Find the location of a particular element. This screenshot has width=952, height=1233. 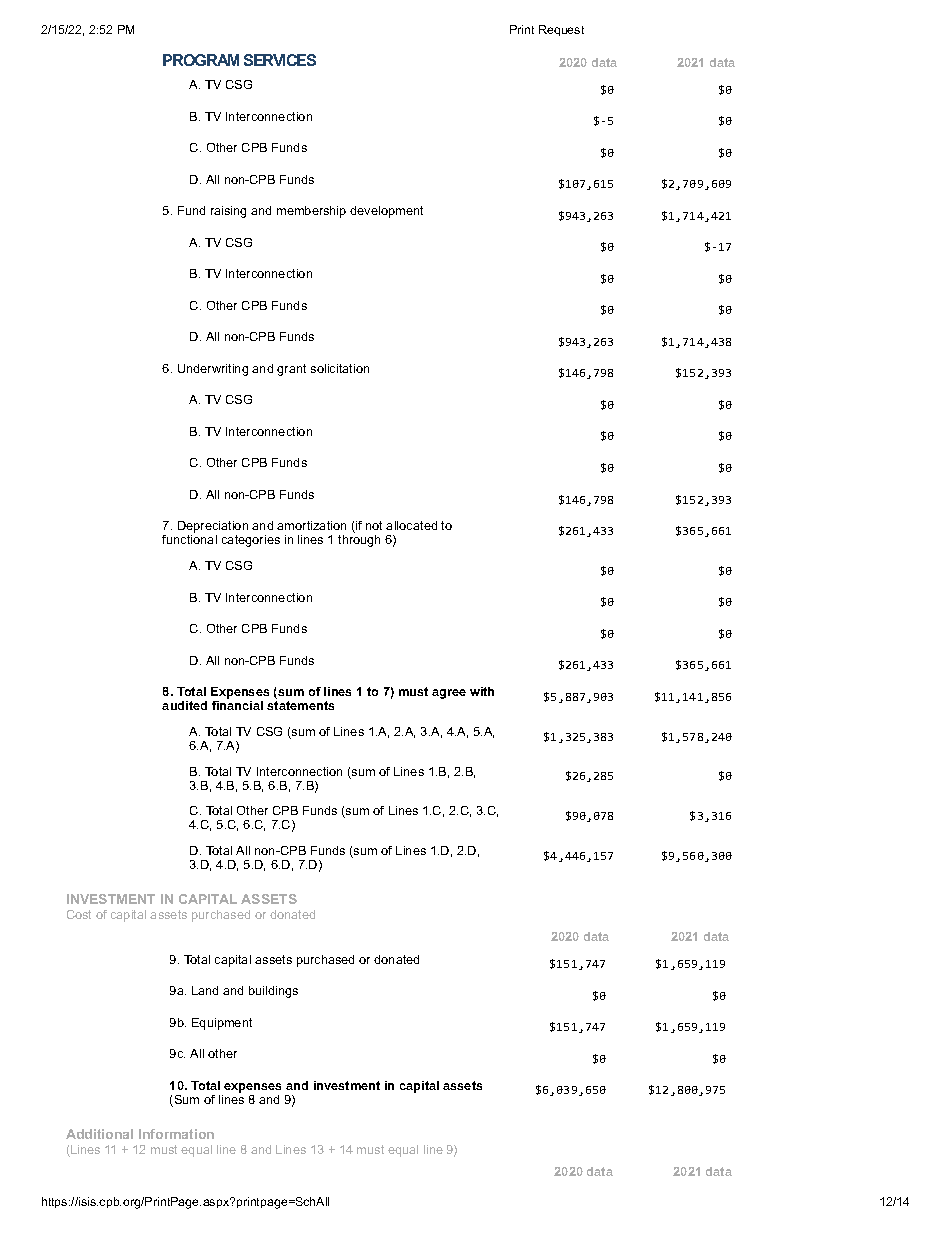

statements is located at coordinates (300, 705).
